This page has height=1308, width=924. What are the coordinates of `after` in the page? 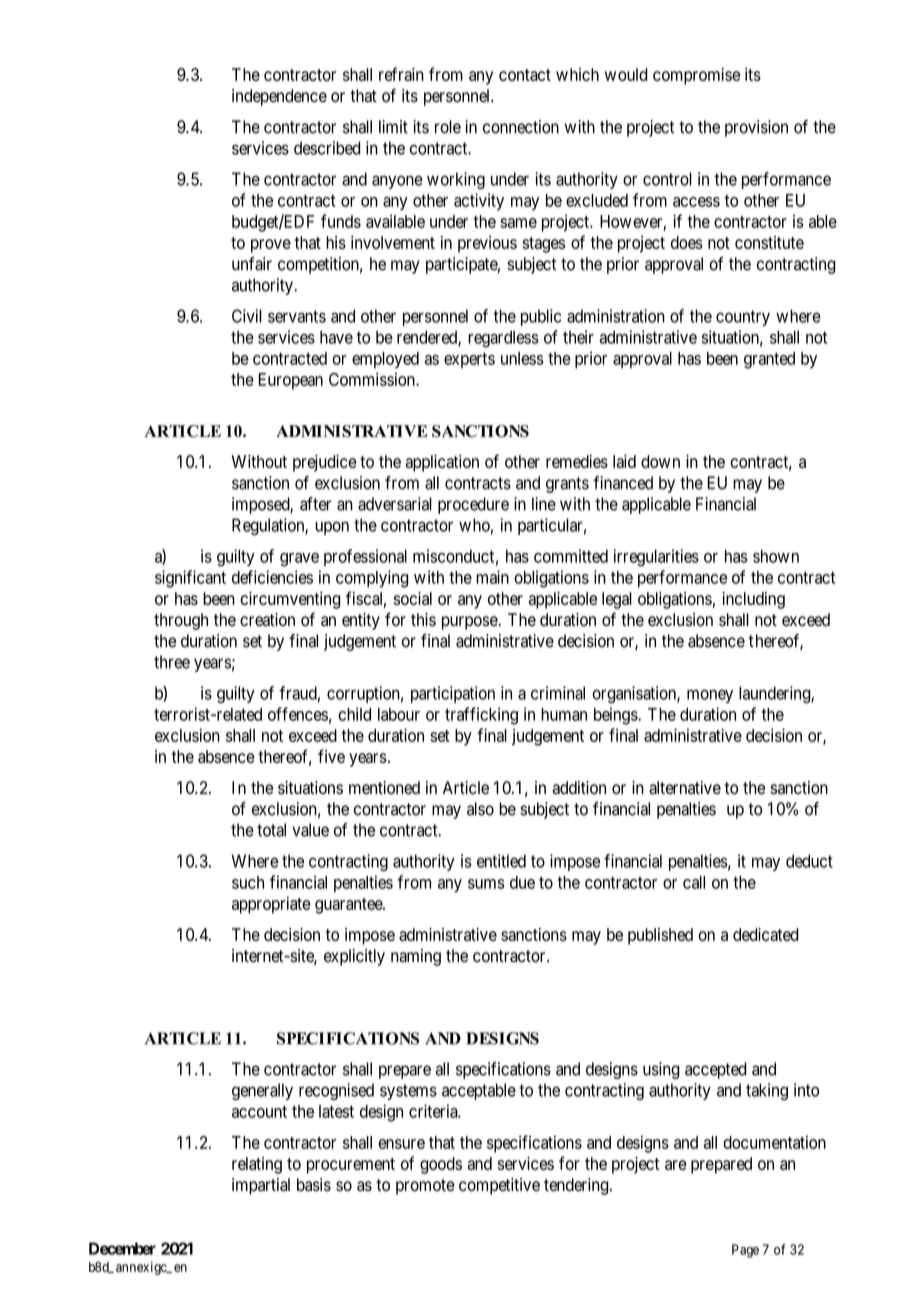 It's located at (315, 504).
